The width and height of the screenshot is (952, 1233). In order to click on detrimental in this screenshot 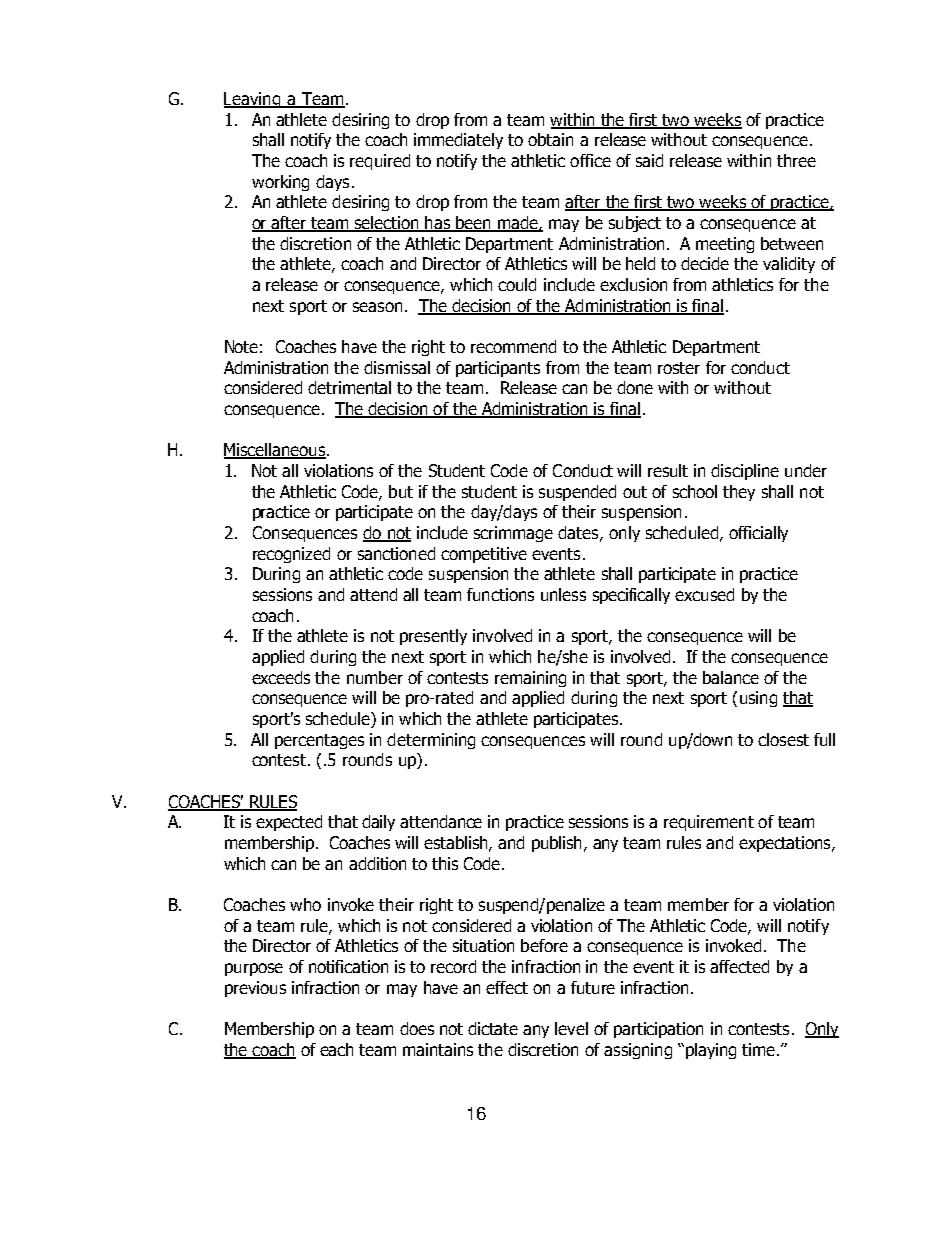, I will do `click(349, 387)`.
